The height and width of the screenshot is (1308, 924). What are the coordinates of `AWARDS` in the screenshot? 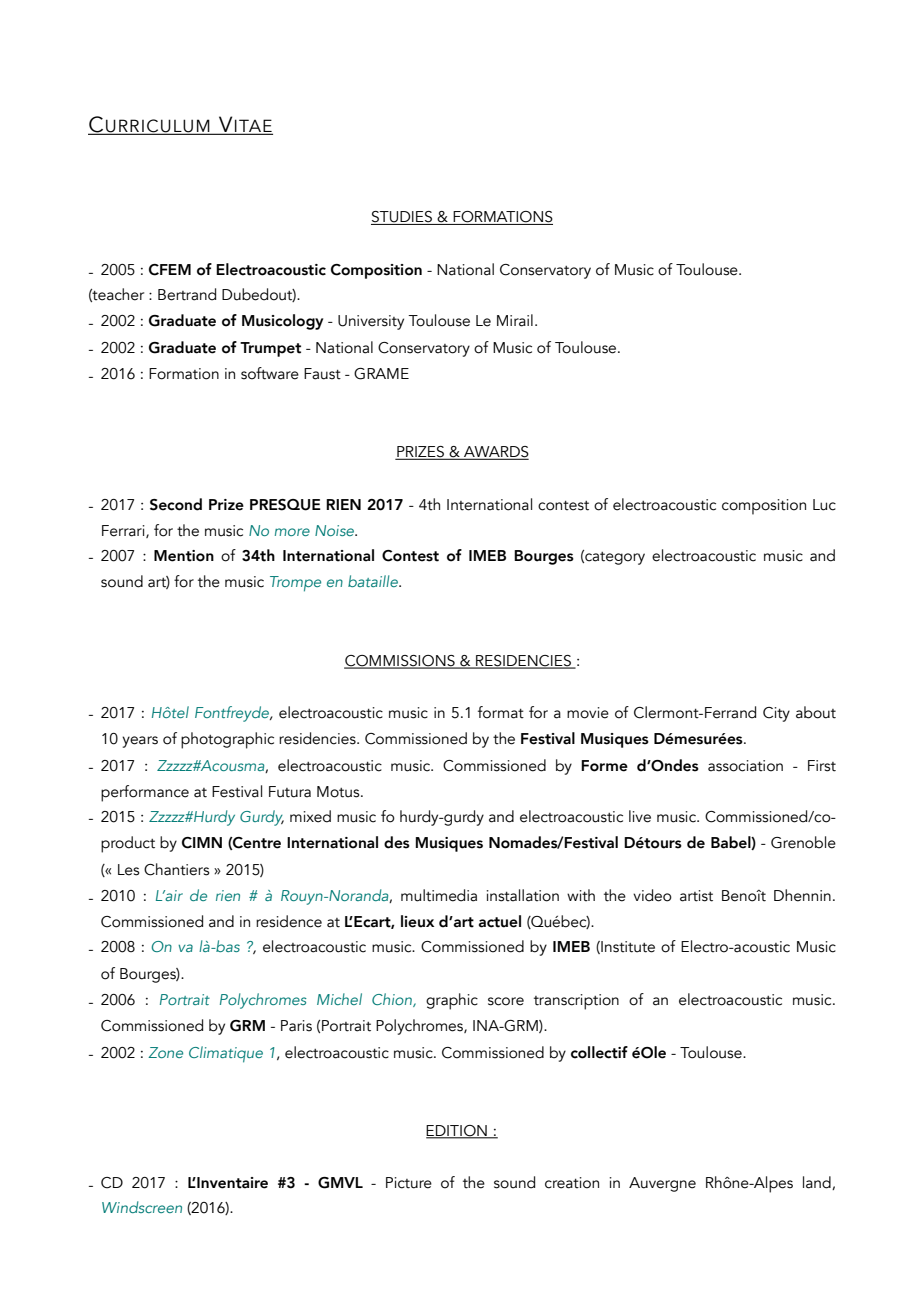 It's located at (495, 452).
